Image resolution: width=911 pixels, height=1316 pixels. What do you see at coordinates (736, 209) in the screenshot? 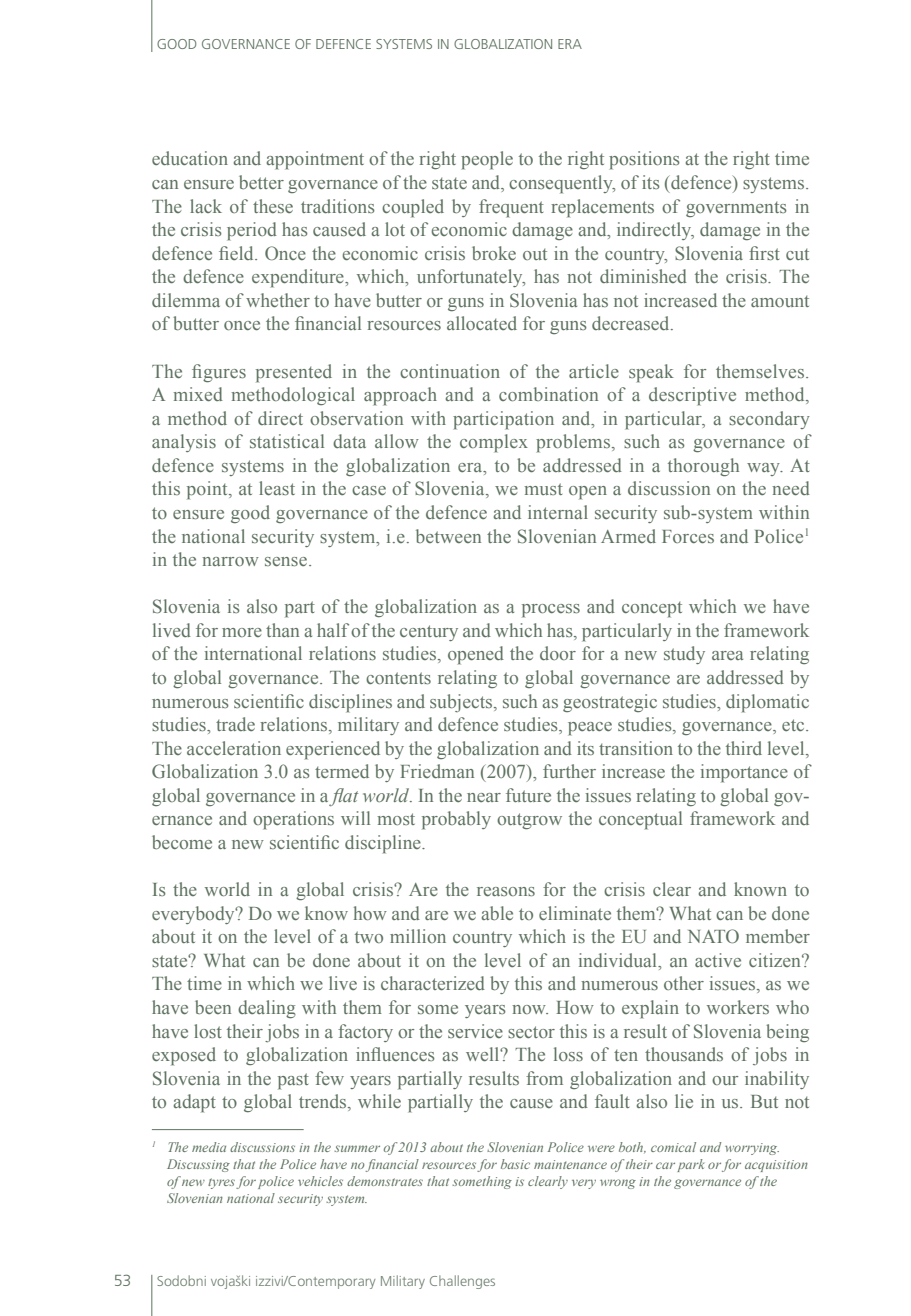
I see `governments` at bounding box center [736, 209].
